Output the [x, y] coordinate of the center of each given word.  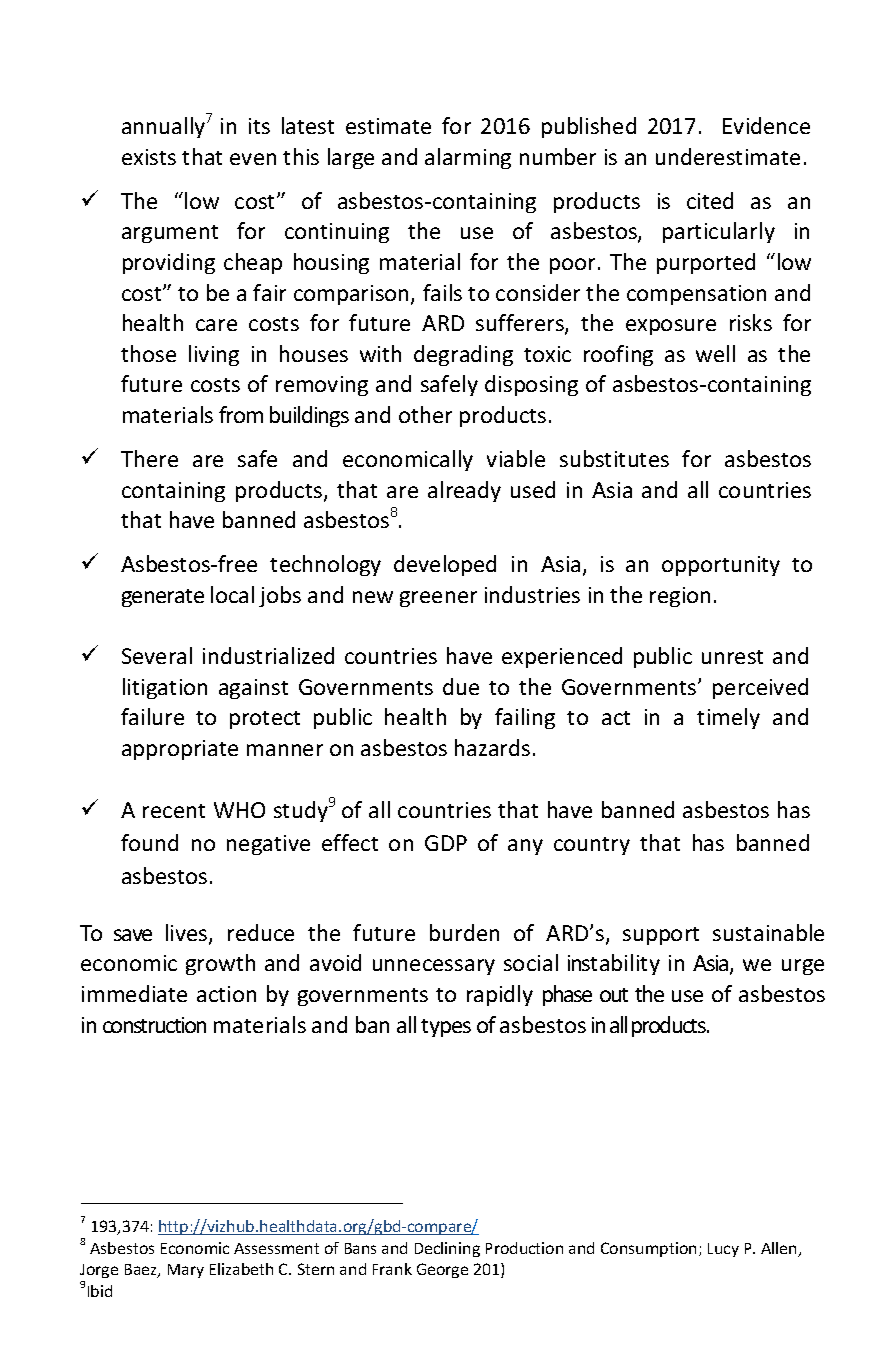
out [614, 995]
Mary [186, 1271]
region [680, 597]
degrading [463, 355]
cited [710, 200]
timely [728, 718]
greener [438, 599]
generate [163, 598]
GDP [446, 843]
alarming [468, 158]
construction [154, 1025]
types [446, 1028]
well [715, 353]
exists [149, 157]
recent [174, 811]
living [214, 355]
